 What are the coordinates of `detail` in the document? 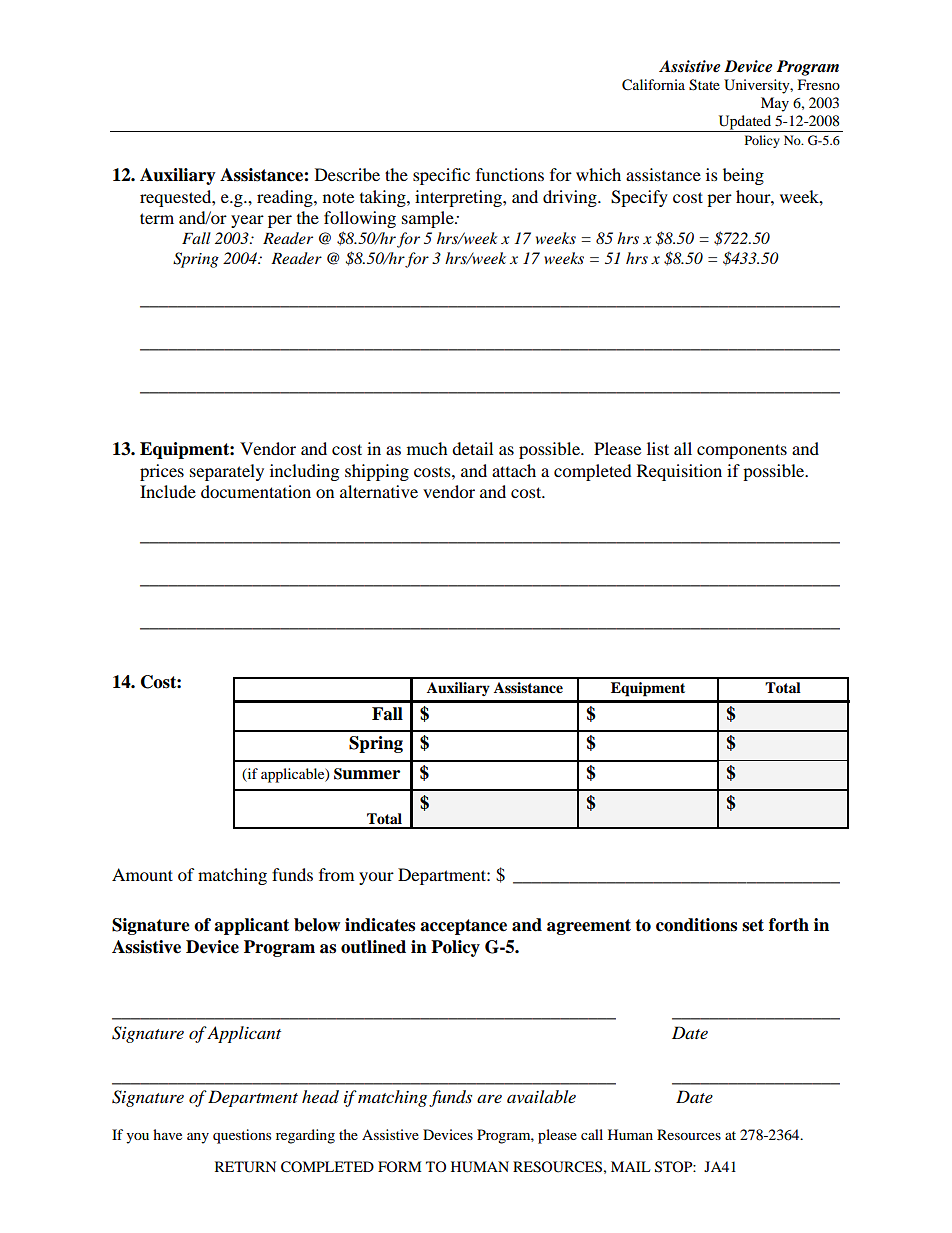 It's located at (472, 448).
